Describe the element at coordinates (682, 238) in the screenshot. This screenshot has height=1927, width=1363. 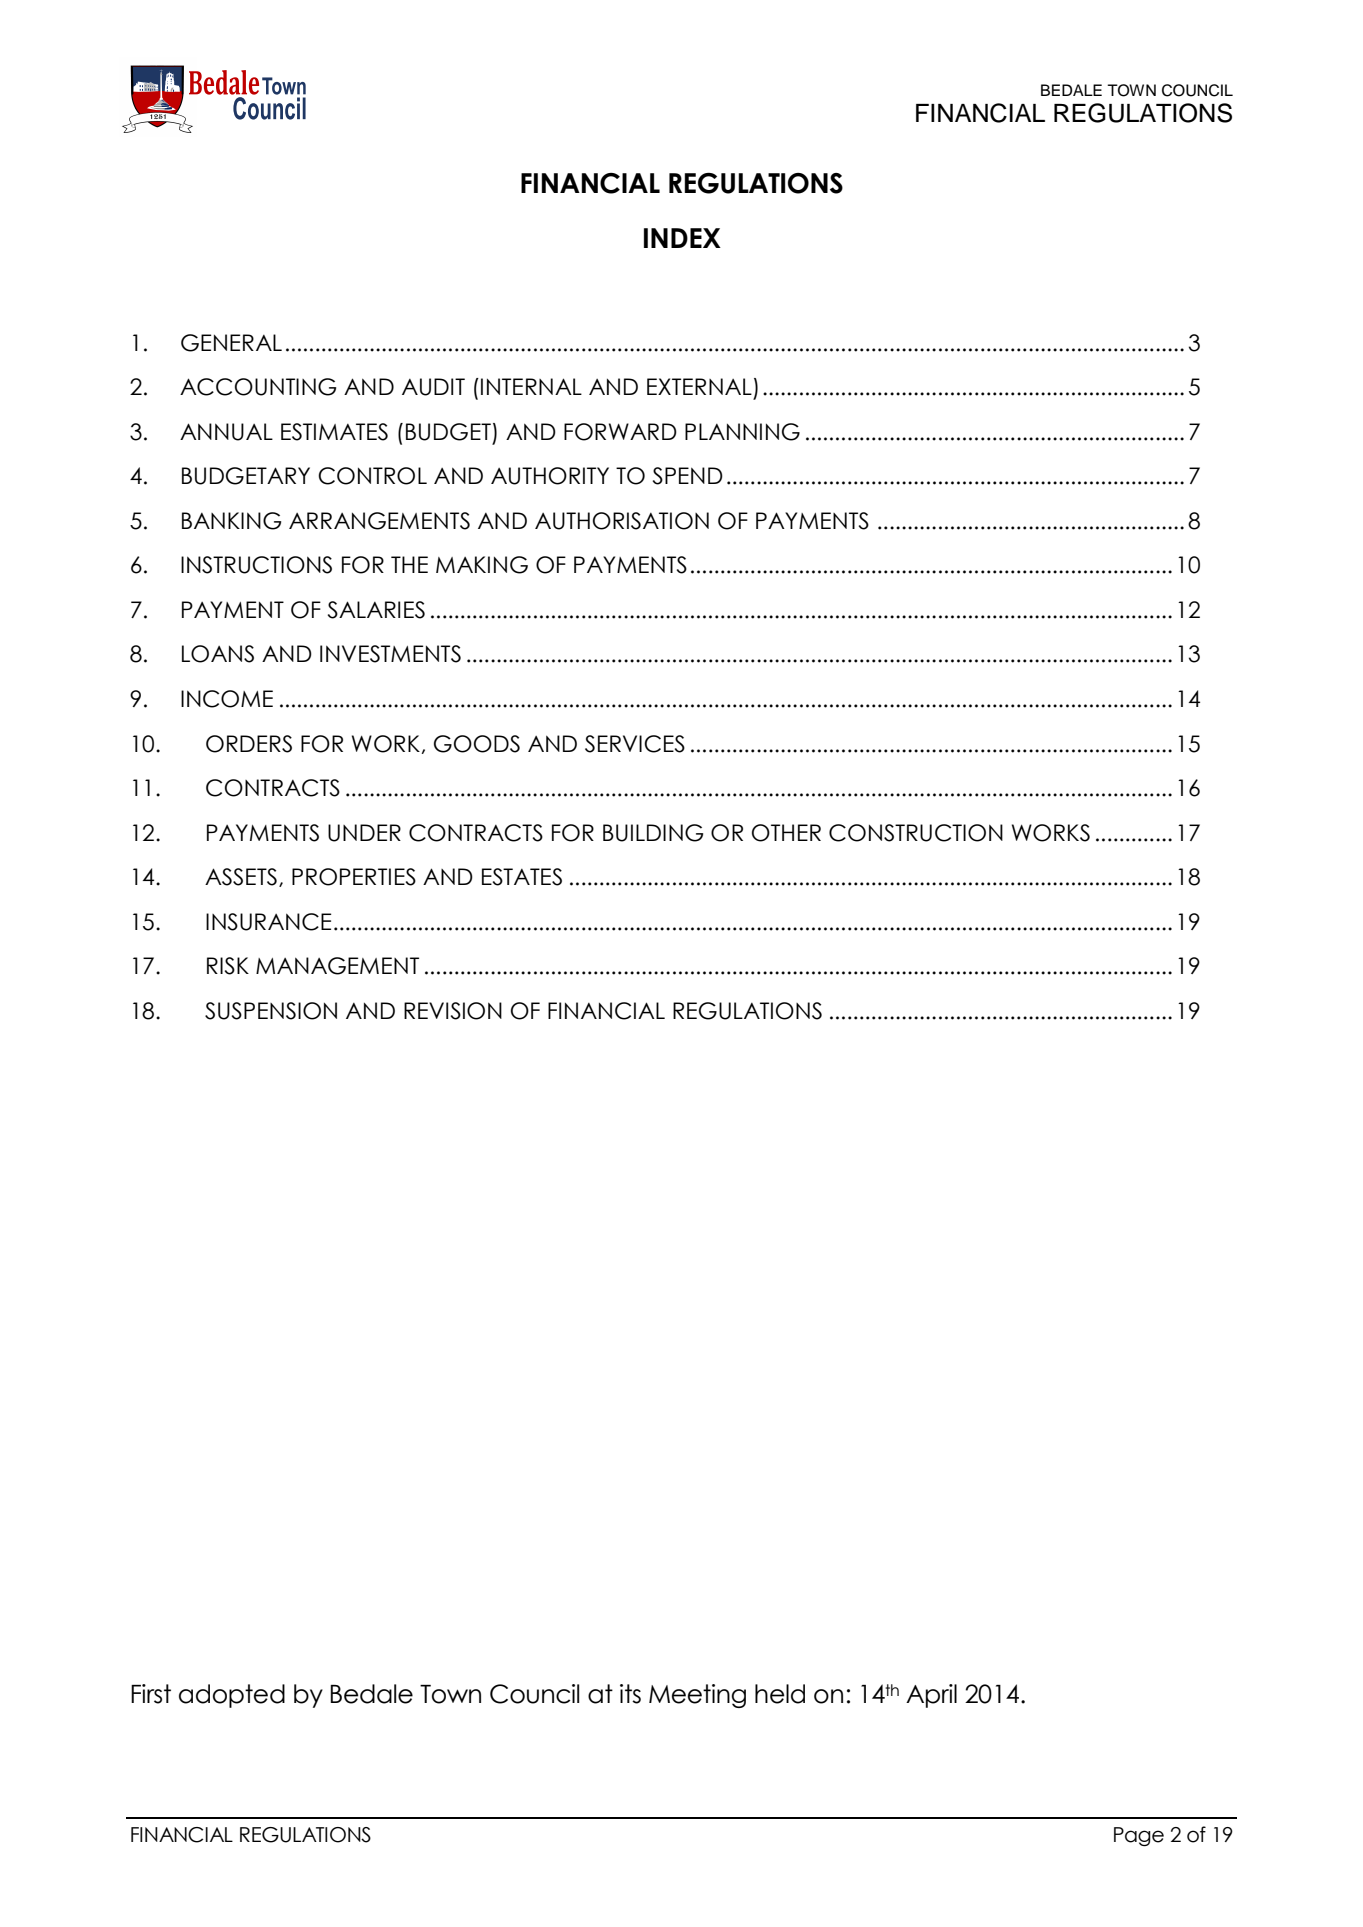
I see `INDEX` at that location.
